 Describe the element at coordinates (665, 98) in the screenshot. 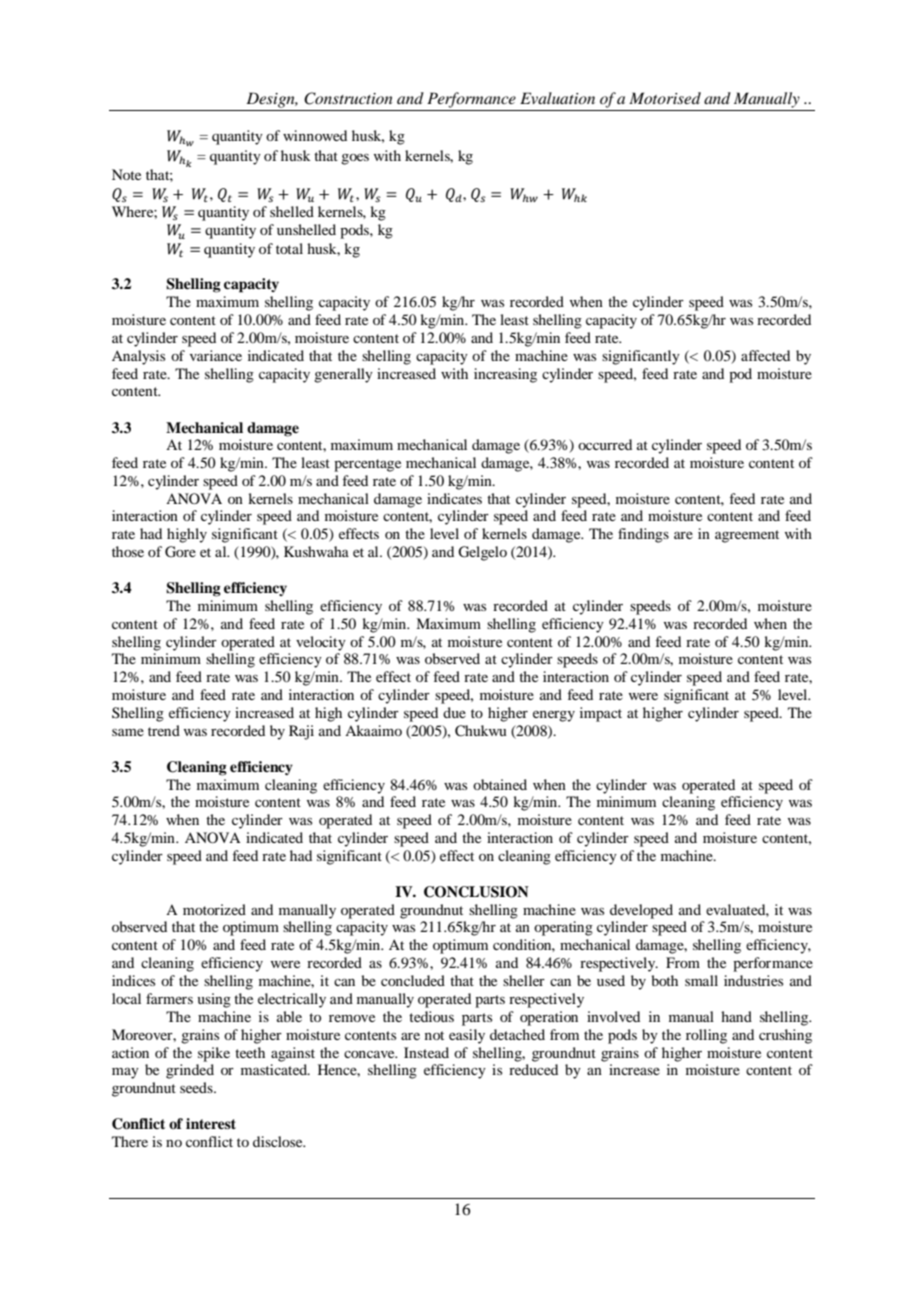

I see `Motorised` at that location.
